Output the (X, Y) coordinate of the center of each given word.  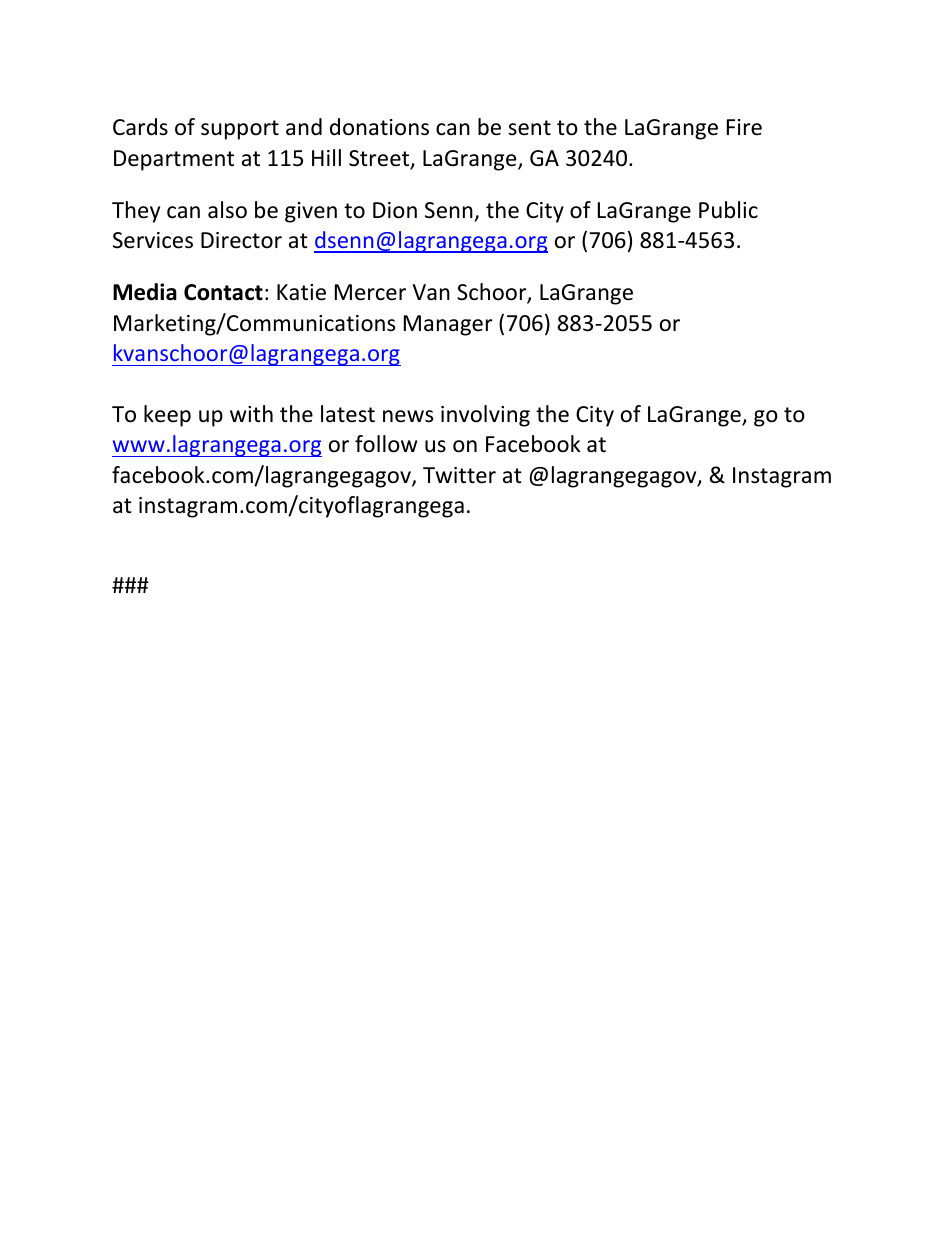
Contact (223, 292)
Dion (395, 210)
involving (485, 416)
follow (386, 444)
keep (167, 416)
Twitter (459, 475)
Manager (448, 325)
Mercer (370, 292)
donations (379, 127)
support (240, 130)
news (408, 416)
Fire (744, 127)
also (227, 210)
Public (728, 210)
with (251, 413)
